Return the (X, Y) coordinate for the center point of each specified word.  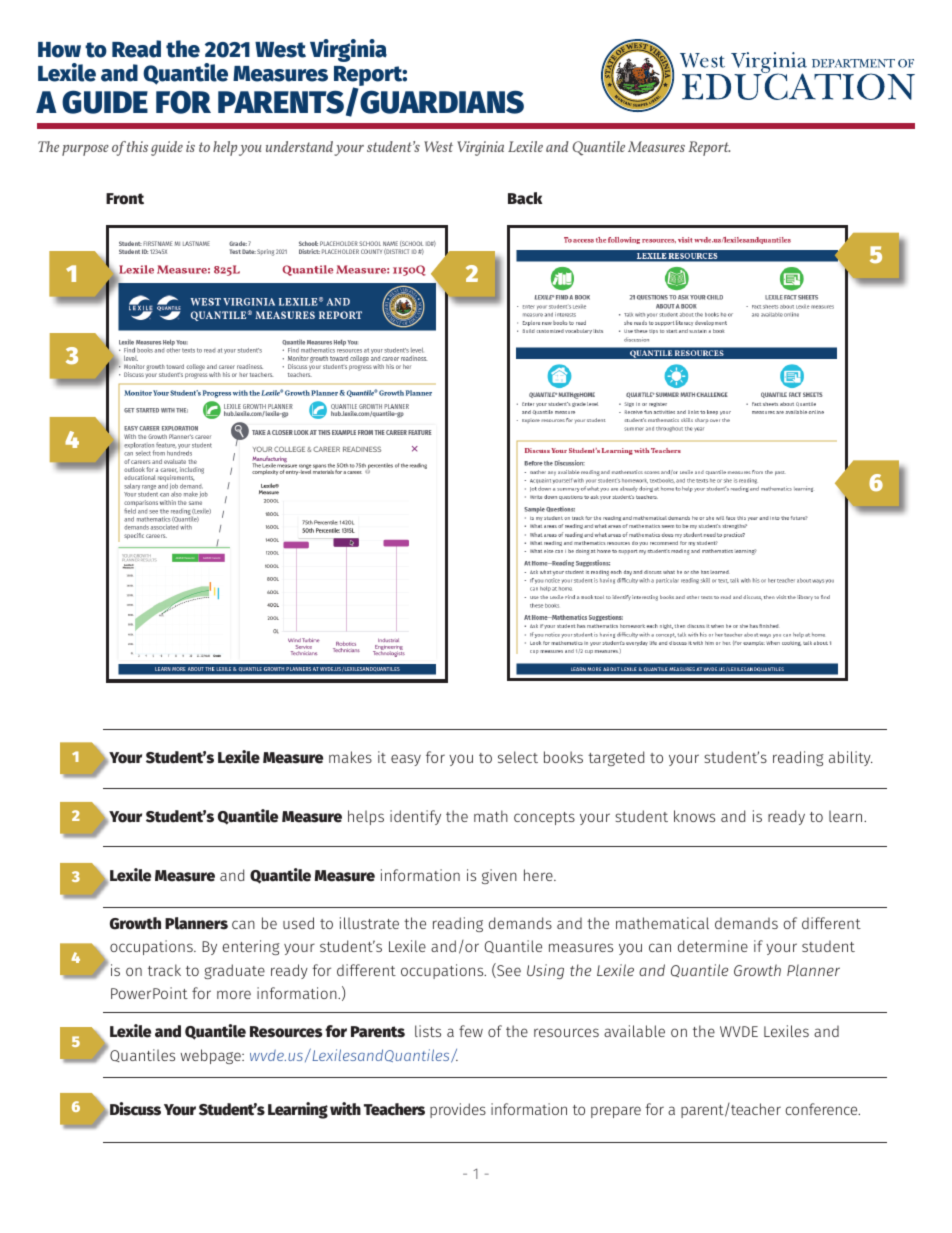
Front (125, 199)
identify (415, 817)
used (298, 923)
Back (525, 198)
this (137, 146)
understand (299, 146)
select (518, 757)
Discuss (135, 1109)
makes (350, 757)
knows (694, 816)
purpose (85, 150)
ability (851, 758)
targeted (616, 758)
